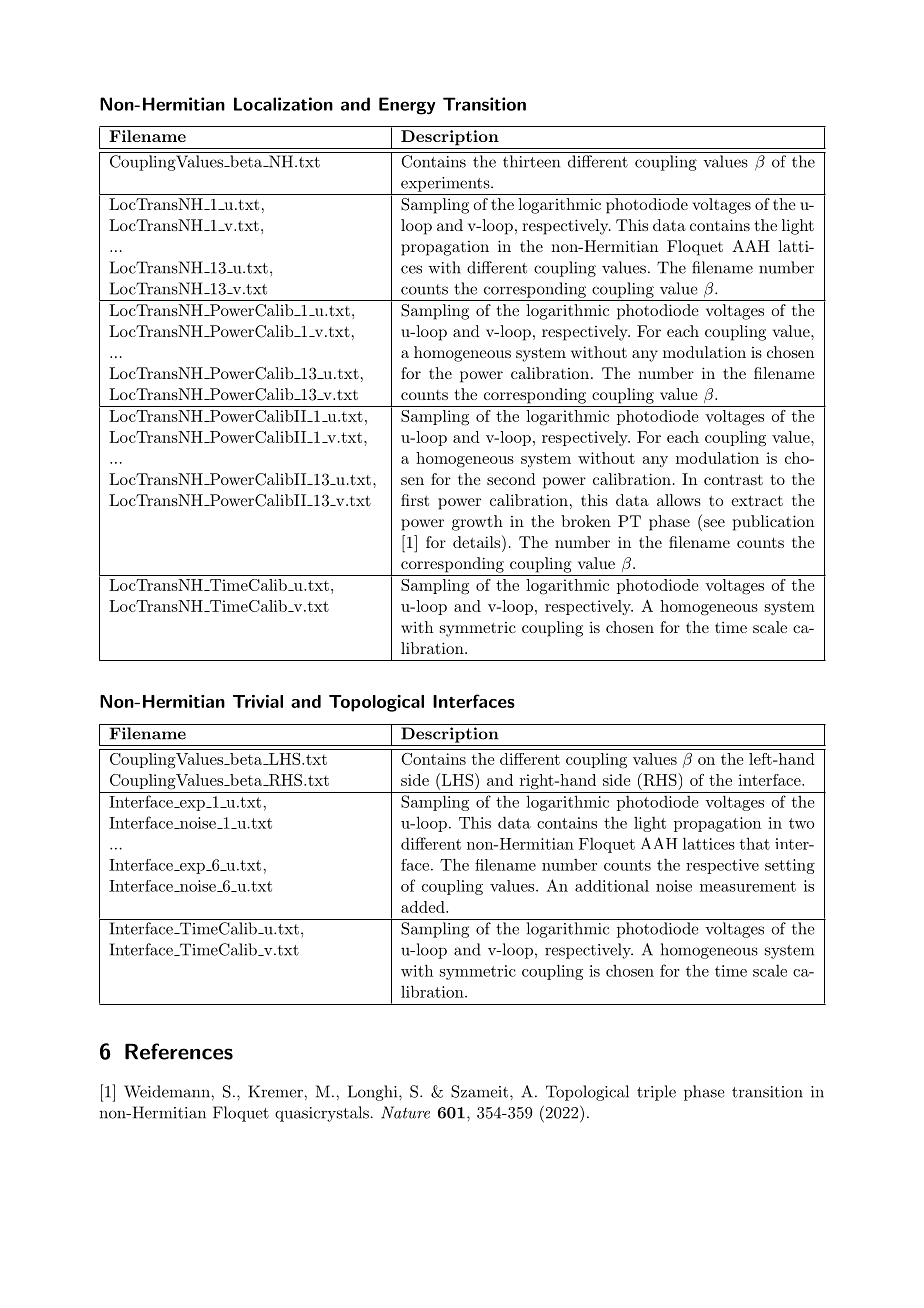 The width and height of the document is (924, 1308). I want to click on first, so click(415, 500).
